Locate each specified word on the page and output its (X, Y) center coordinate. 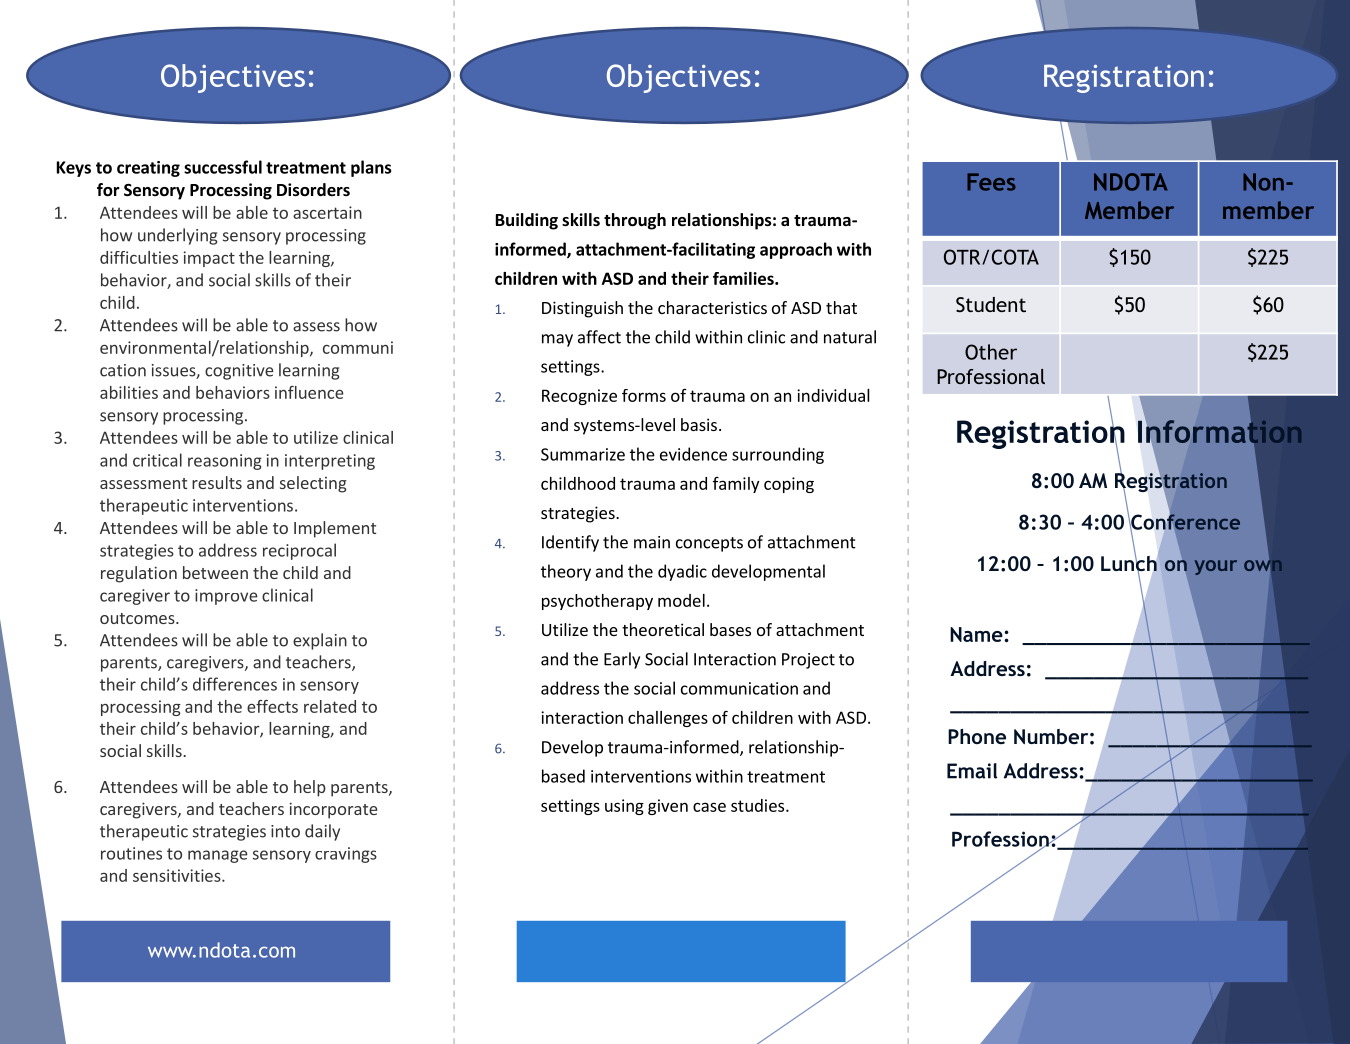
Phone (977, 736)
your (1216, 567)
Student (991, 305)
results (217, 482)
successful (223, 167)
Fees (991, 182)
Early (622, 660)
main (652, 542)
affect (599, 337)
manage (218, 856)
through (635, 221)
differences (235, 684)
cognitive (239, 372)
